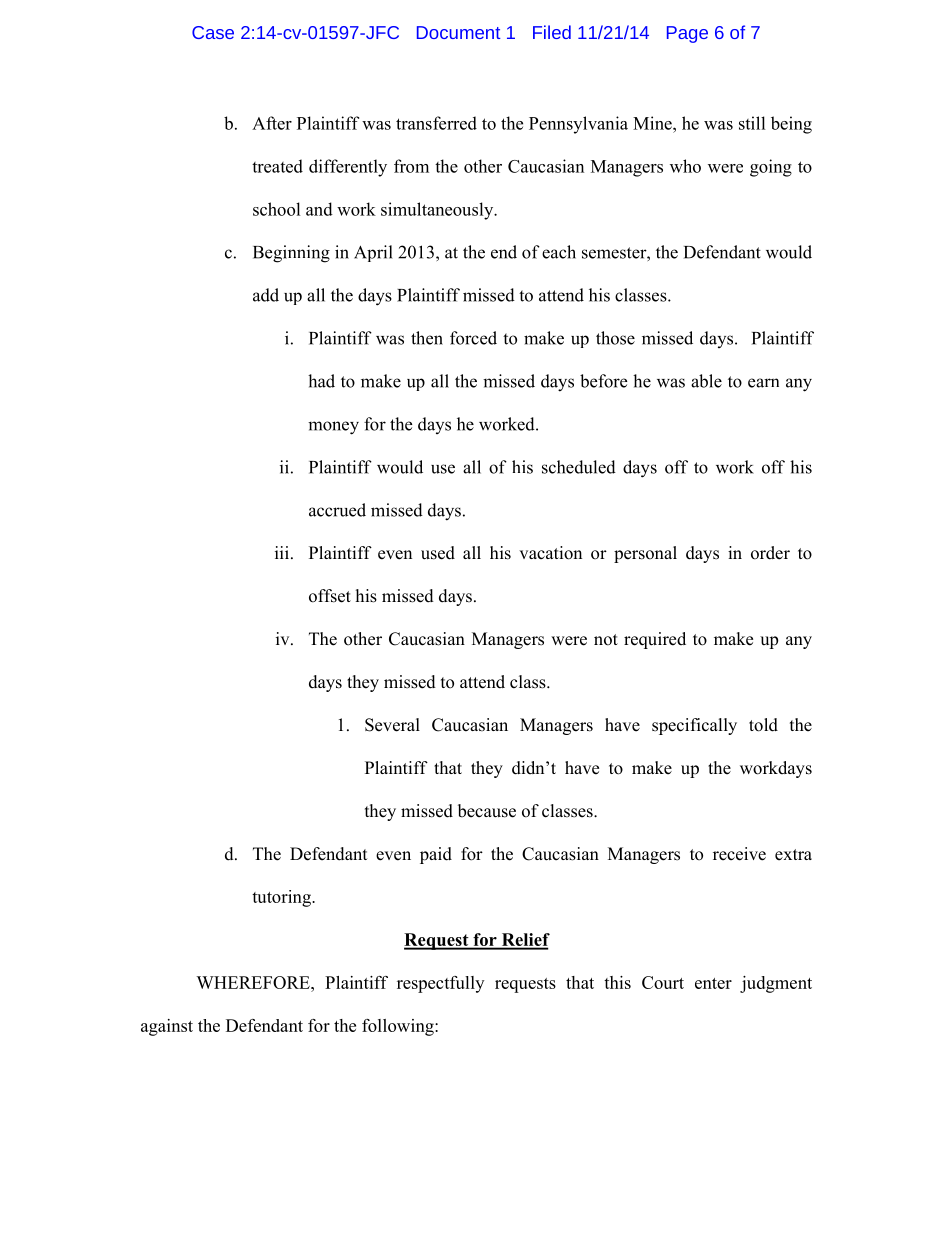 The height and width of the page is (1233, 952). I want to click on Document, so click(458, 32).
